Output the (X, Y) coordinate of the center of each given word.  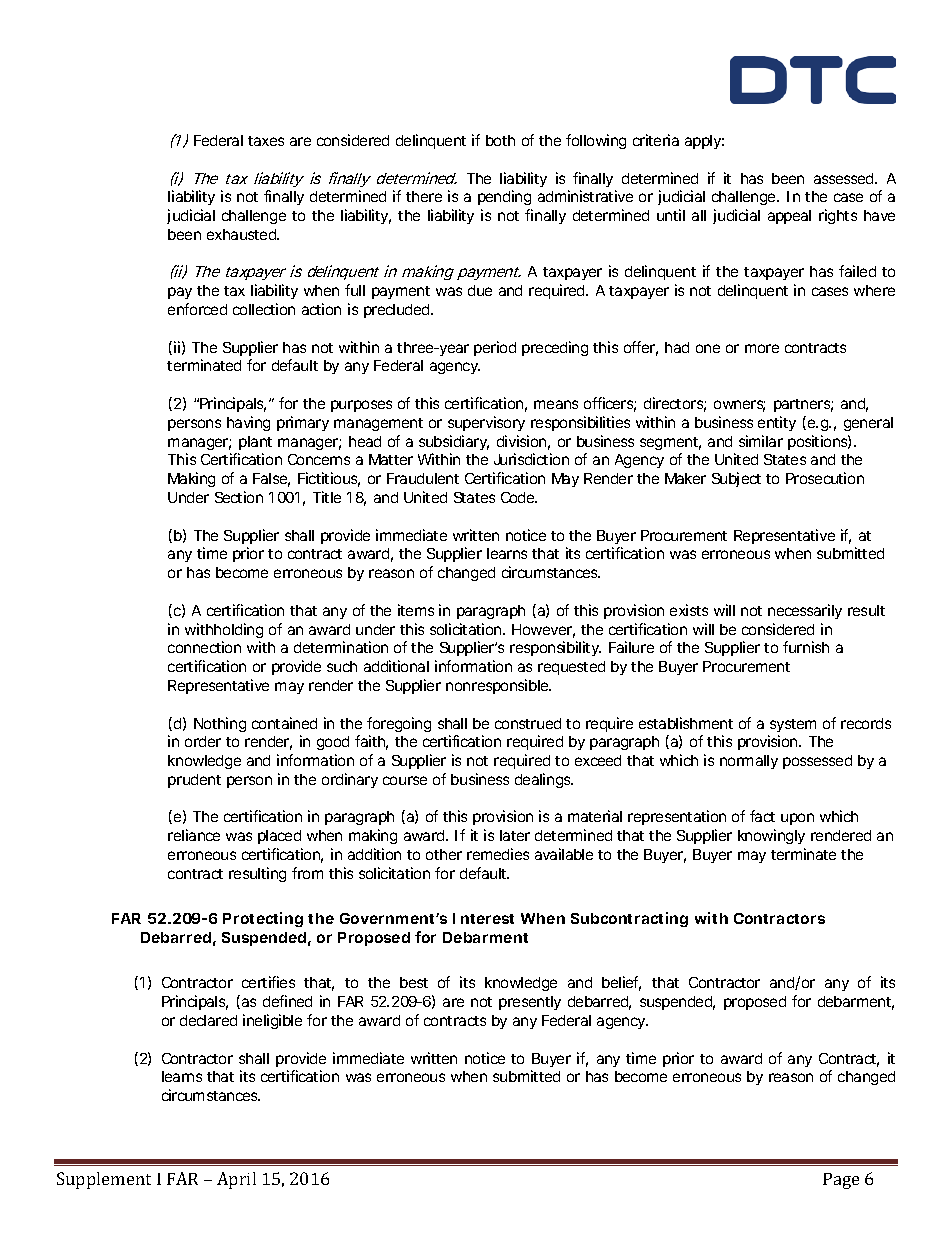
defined (287, 1001)
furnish (806, 647)
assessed (845, 178)
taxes (266, 141)
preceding (555, 348)
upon (797, 819)
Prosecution (825, 478)
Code (519, 497)
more (762, 348)
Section (239, 497)
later (515, 835)
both (500, 140)
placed (279, 837)
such (342, 666)
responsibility (555, 648)
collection (264, 309)
